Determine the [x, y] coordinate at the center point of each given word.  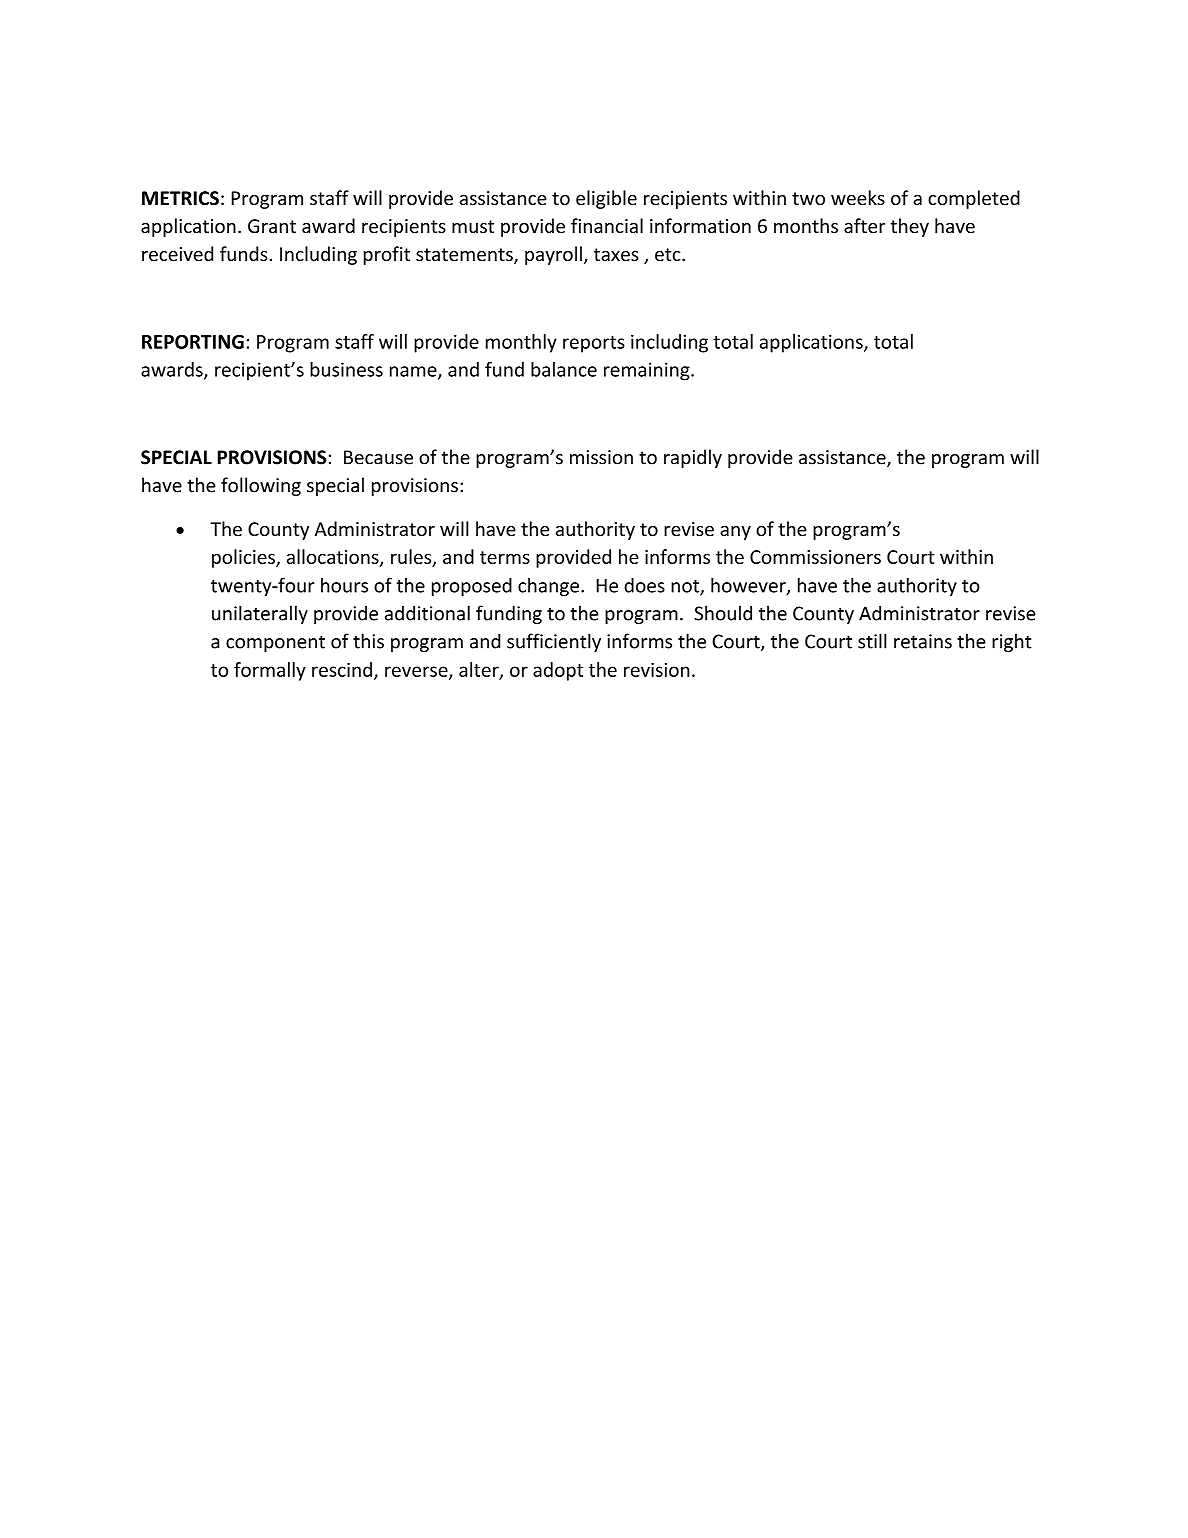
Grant [272, 226]
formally [270, 671]
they [909, 227]
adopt [558, 671]
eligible [606, 199]
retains [923, 641]
